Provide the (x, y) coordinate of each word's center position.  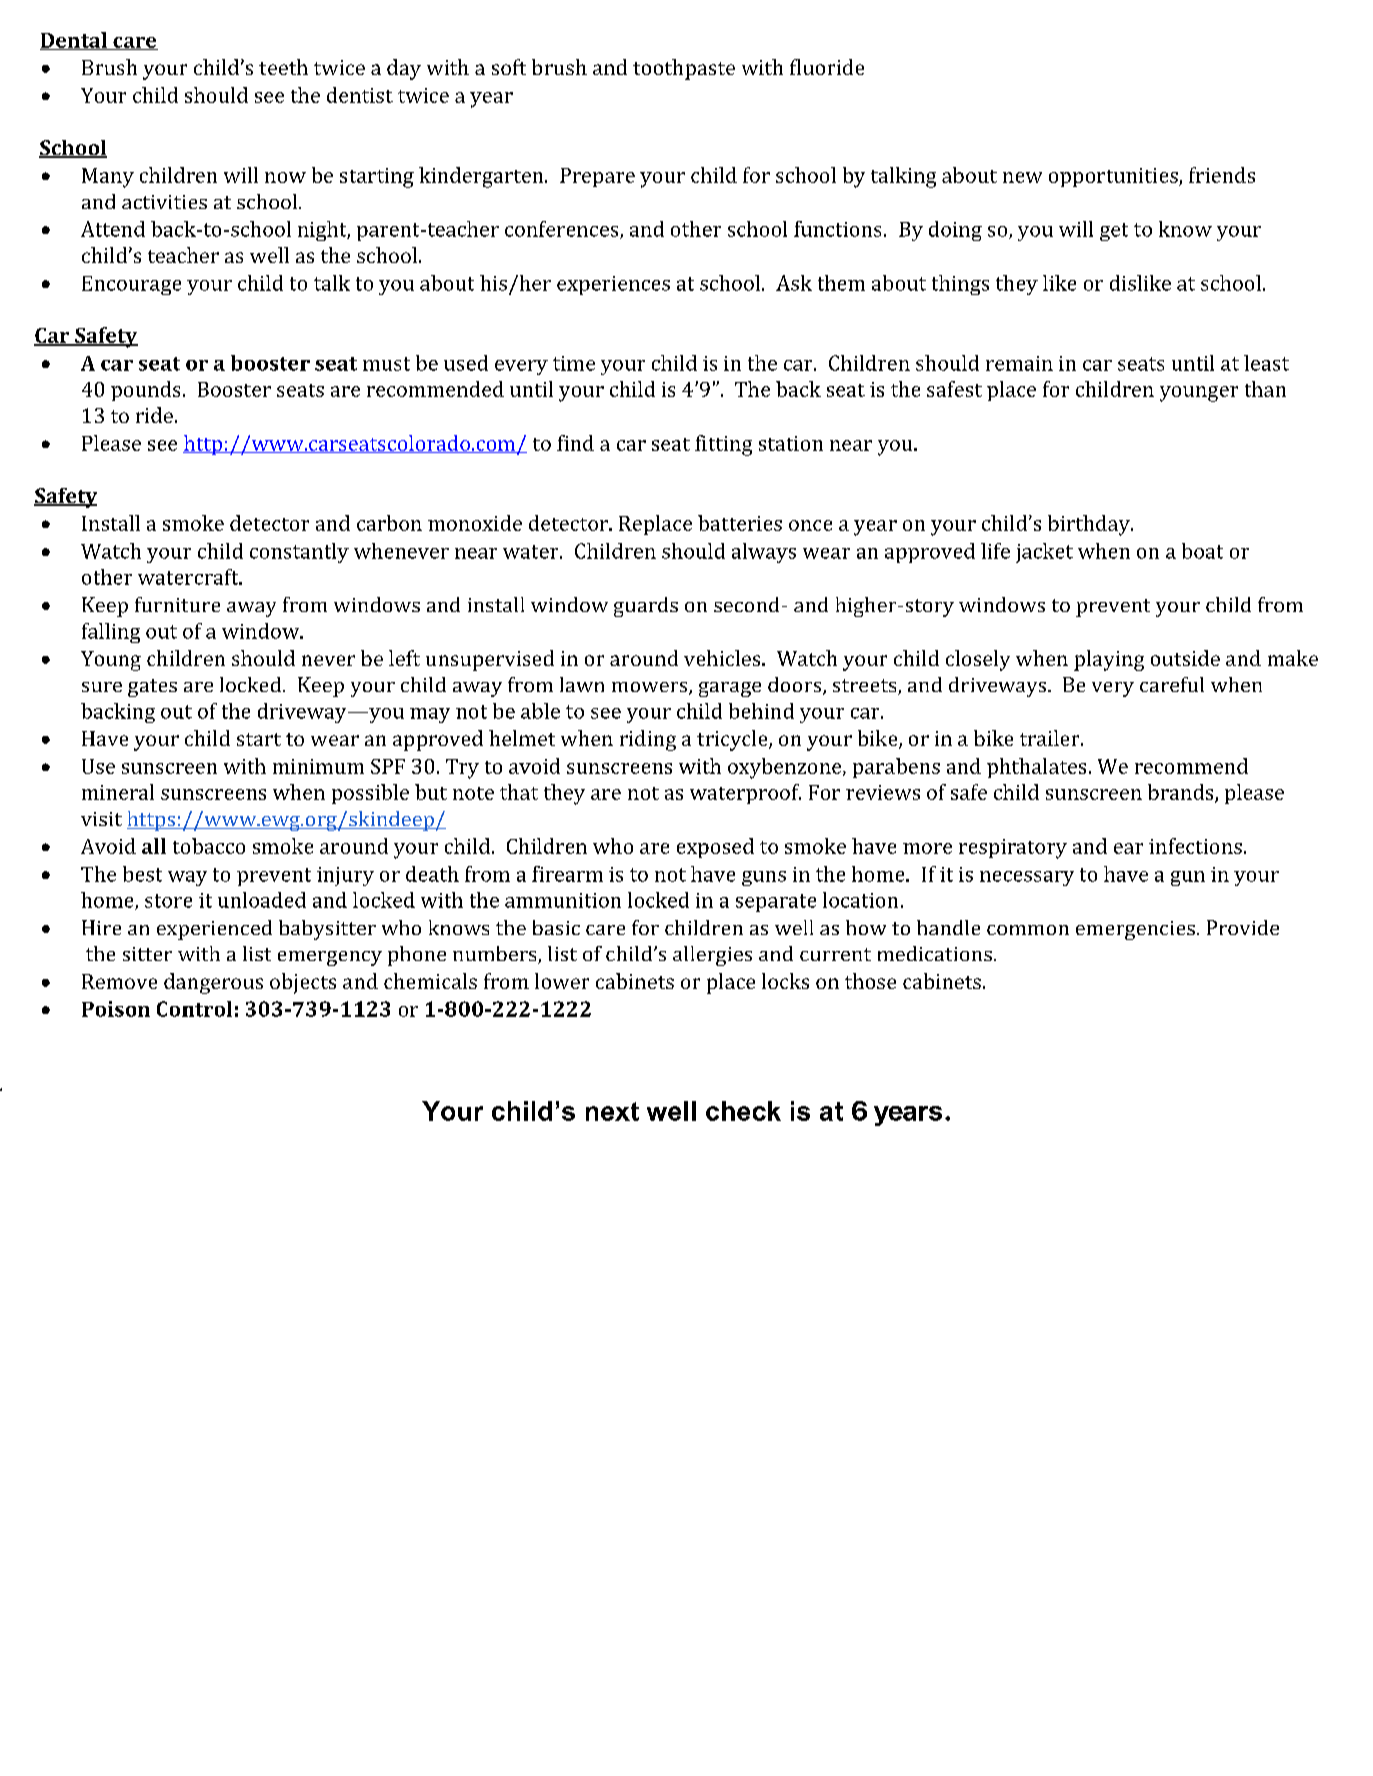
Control (194, 1009)
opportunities (1114, 177)
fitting (723, 445)
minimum (318, 766)
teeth (283, 67)
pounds (145, 391)
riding (648, 740)
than (1265, 389)
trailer (1051, 738)
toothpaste (684, 69)
